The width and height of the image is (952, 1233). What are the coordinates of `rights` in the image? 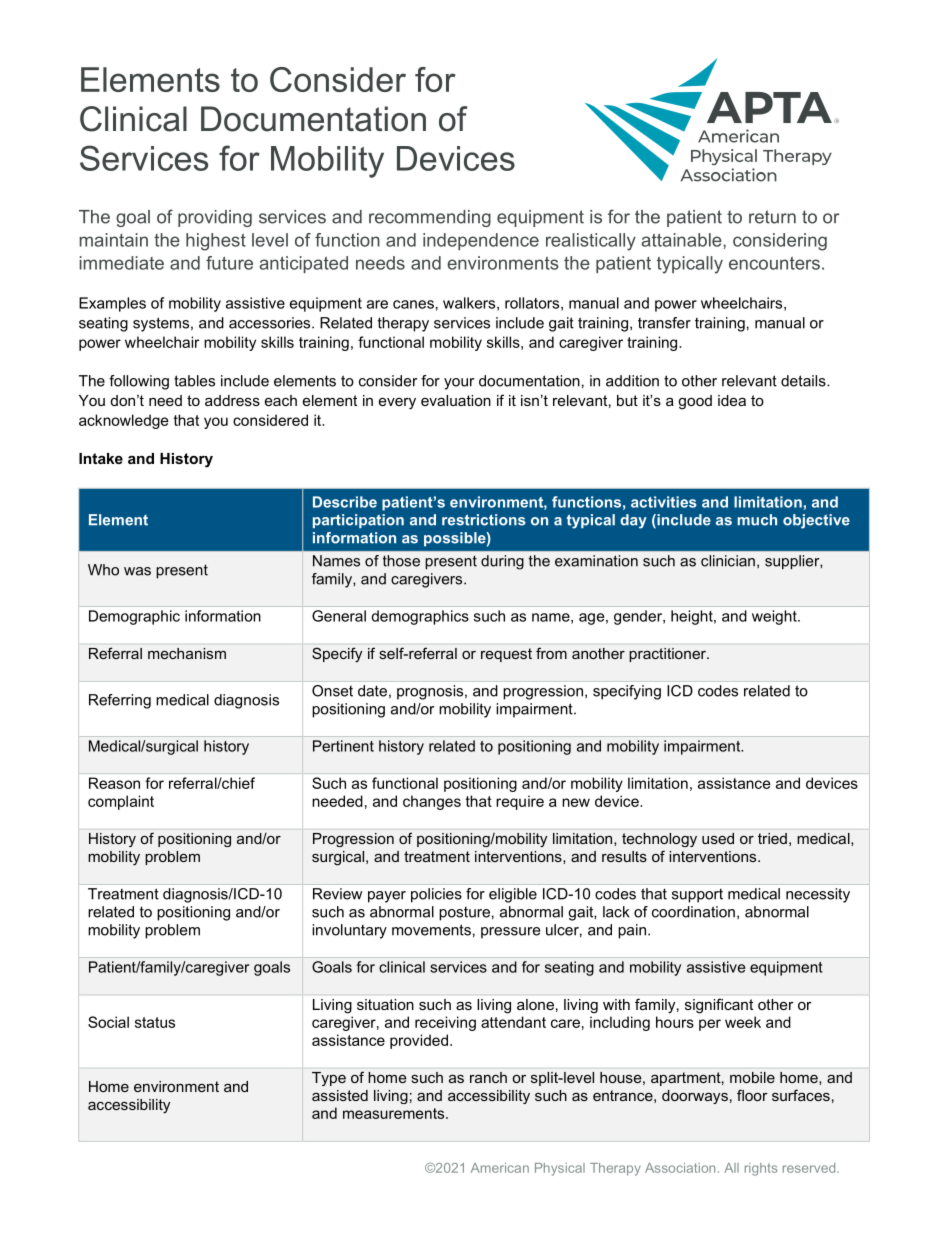 It's located at (761, 1169).
